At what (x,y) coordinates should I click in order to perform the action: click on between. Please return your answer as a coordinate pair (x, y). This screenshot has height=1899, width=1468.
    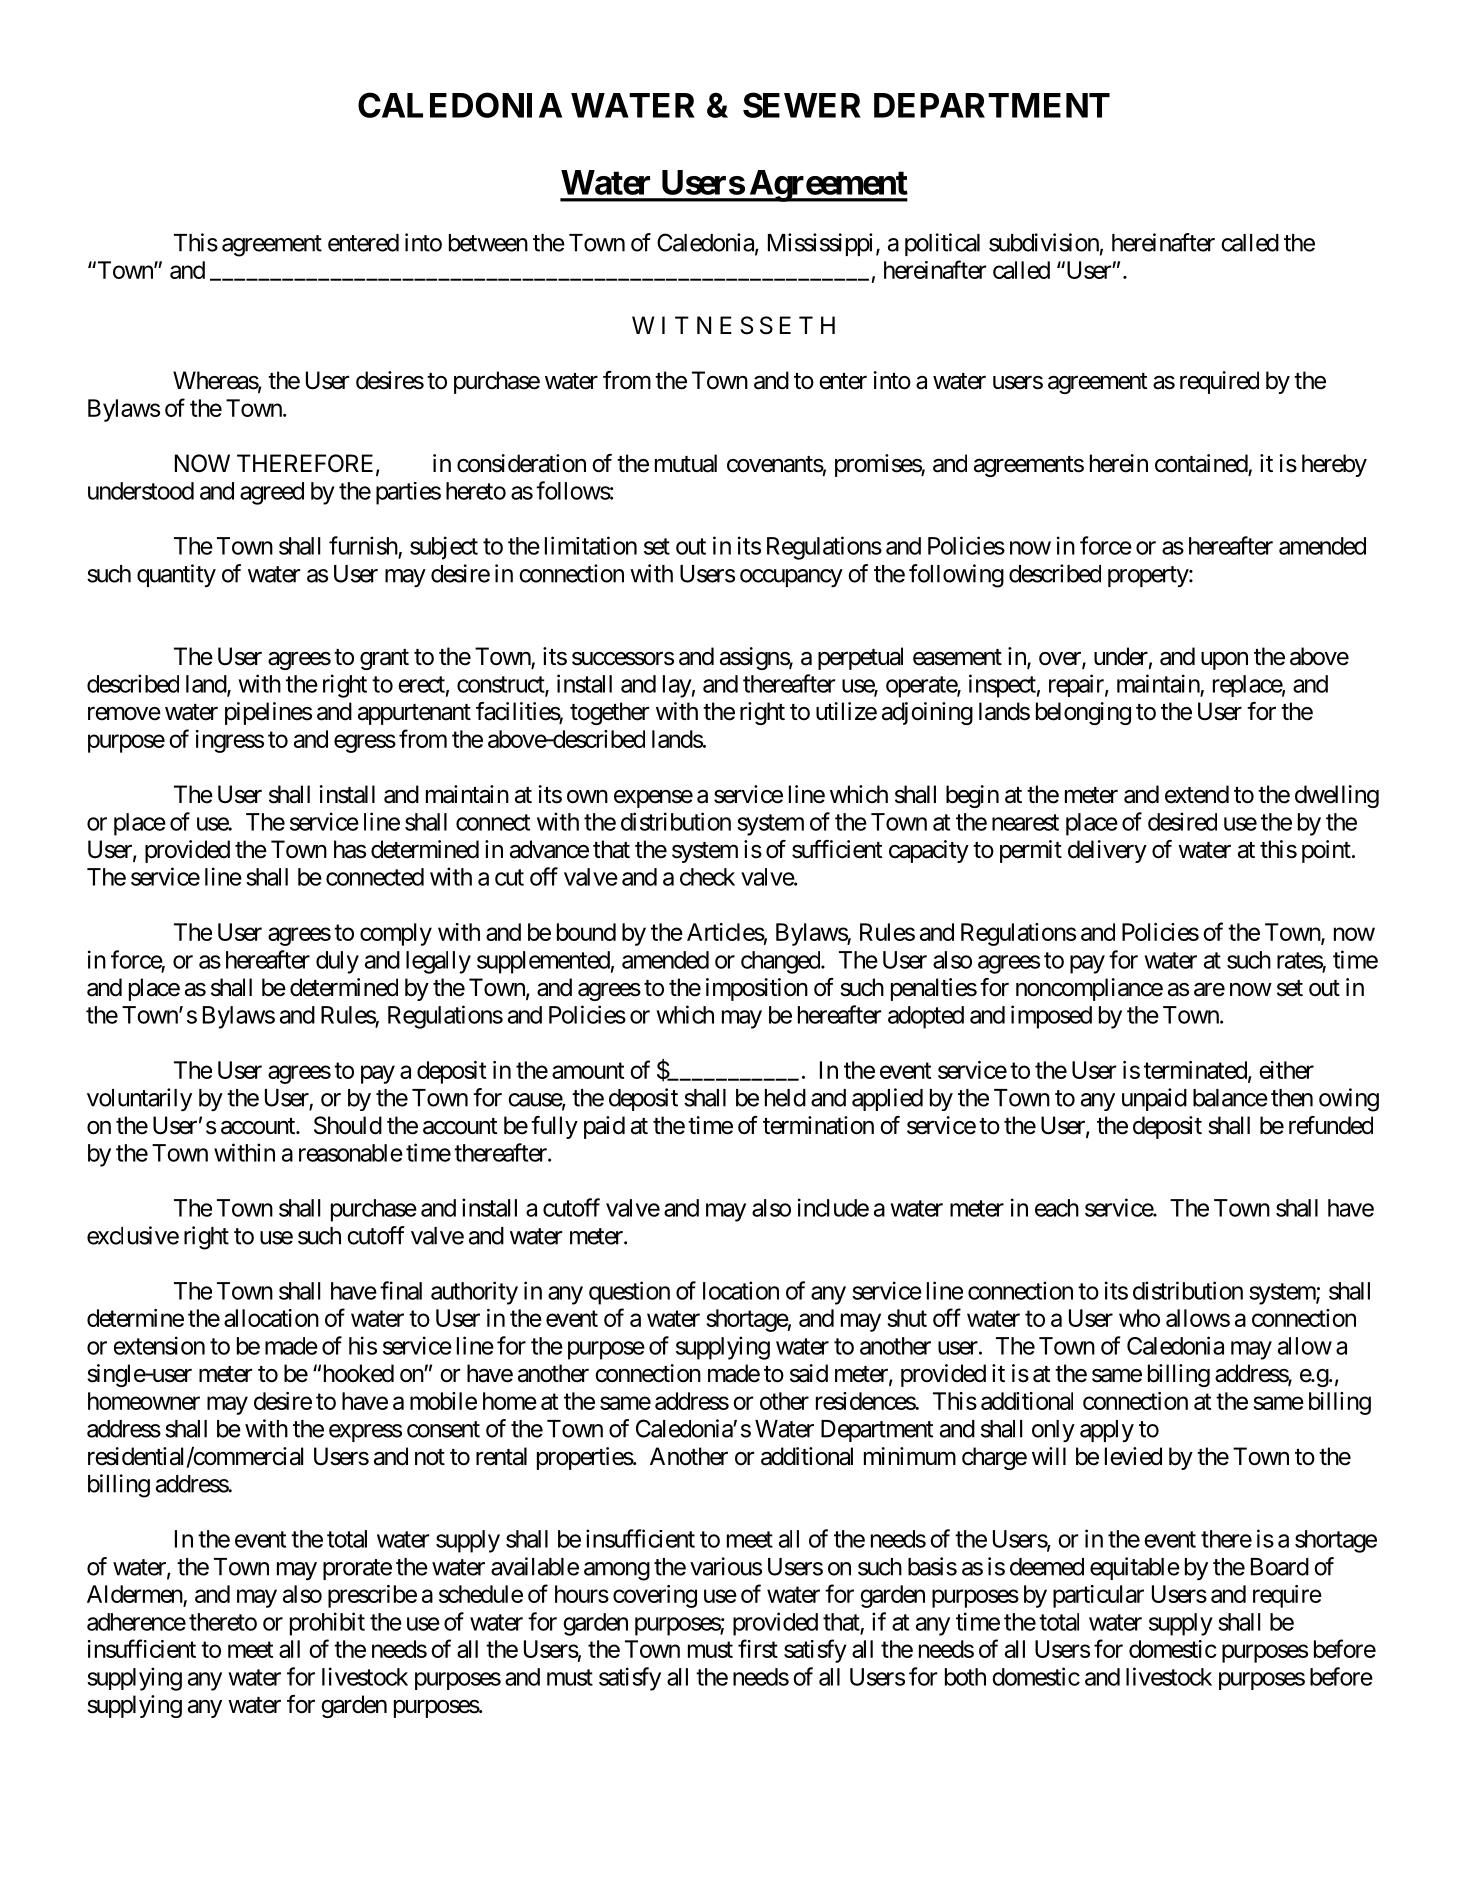
    Looking at the image, I should click on (488, 243).
